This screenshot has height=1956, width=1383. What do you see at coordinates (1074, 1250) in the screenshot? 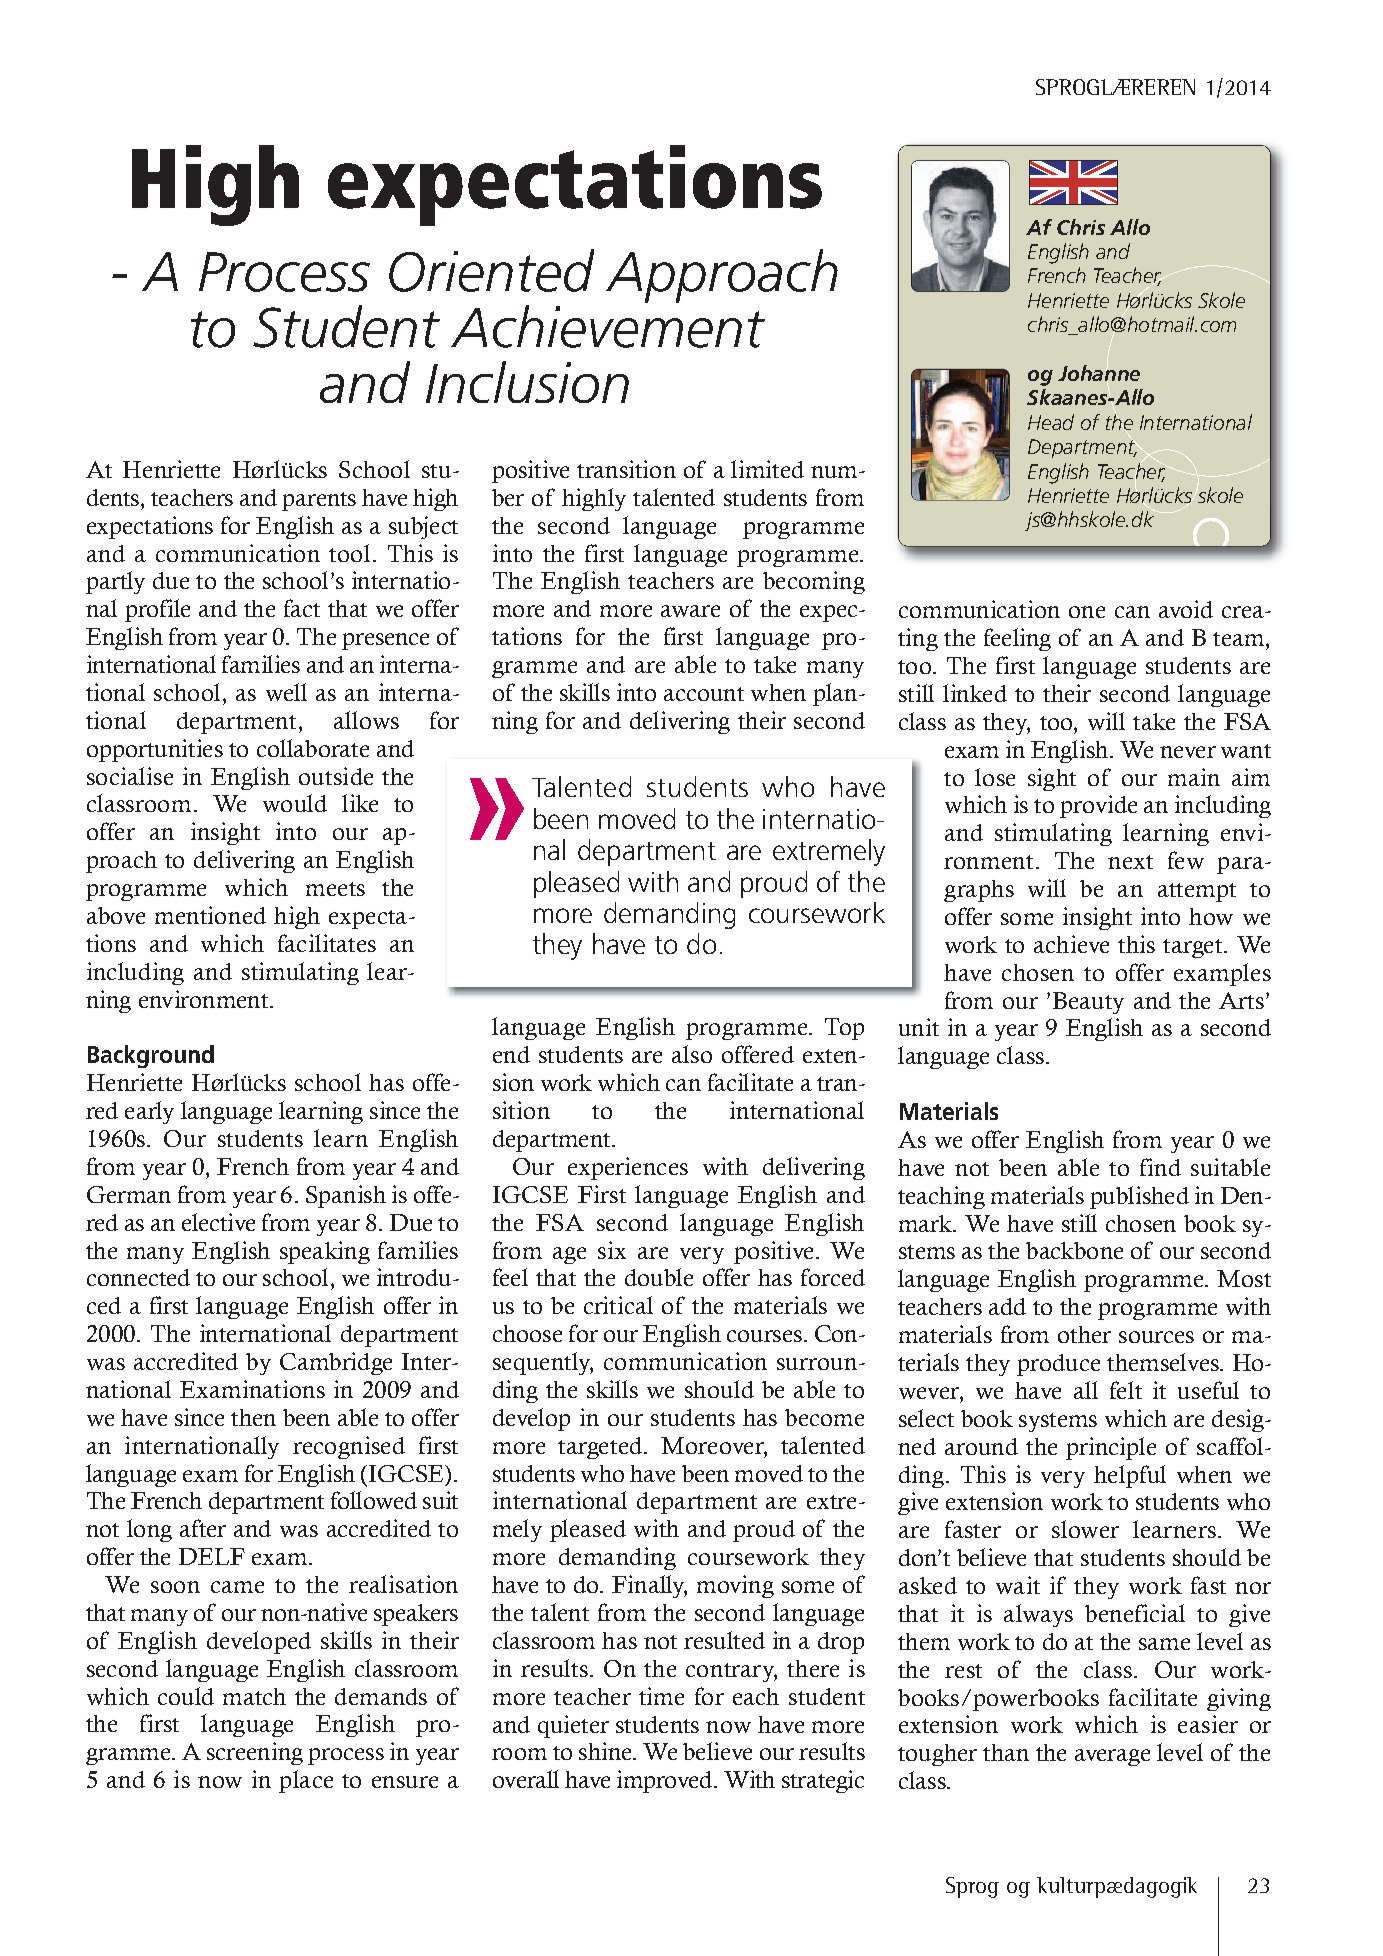
I see `backbone` at bounding box center [1074, 1250].
